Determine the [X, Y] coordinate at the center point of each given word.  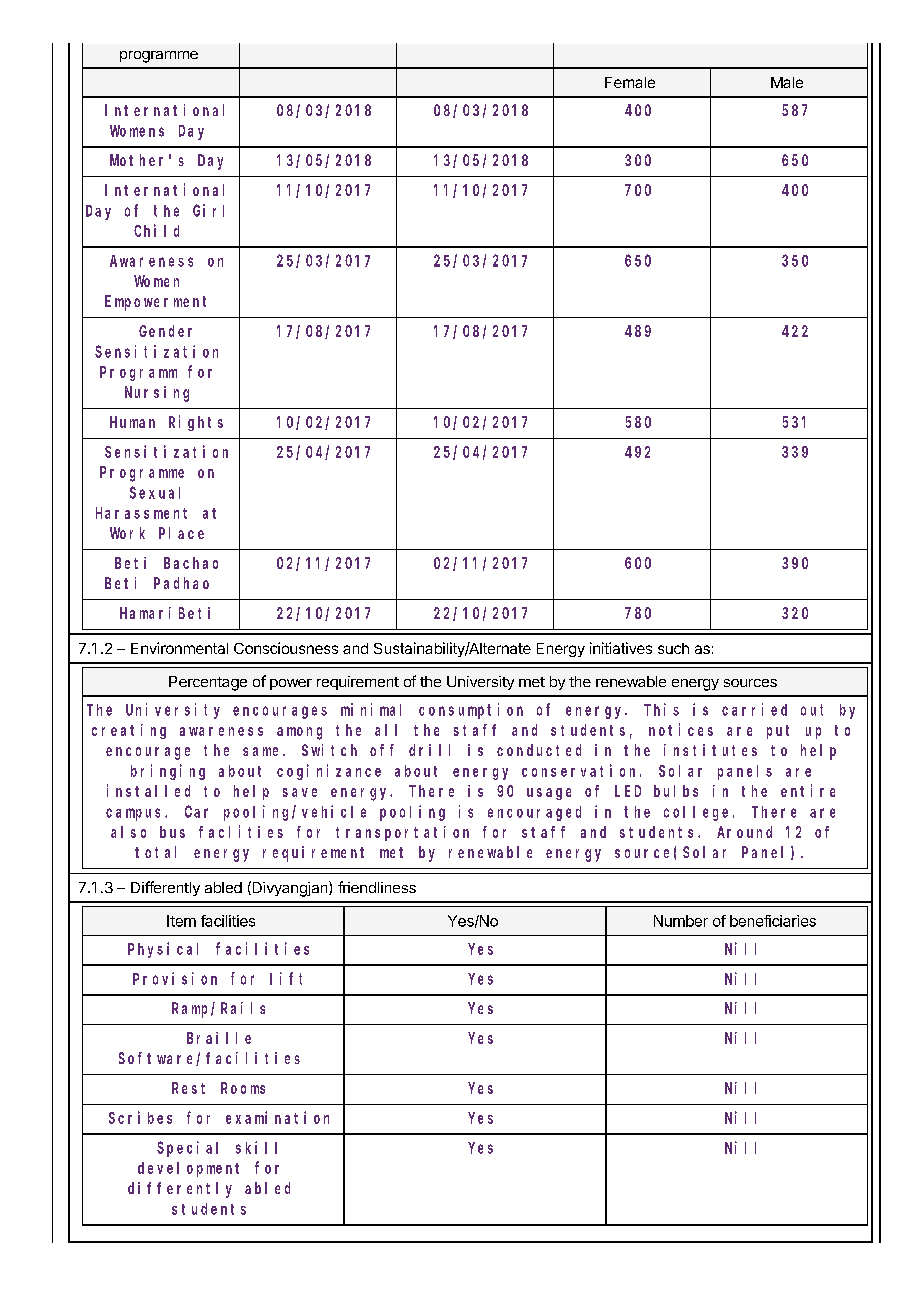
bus [172, 832]
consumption [471, 711]
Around [744, 832]
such [673, 648]
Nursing [157, 394]
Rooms [243, 1088]
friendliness [377, 887]
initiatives [621, 648]
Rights [196, 423]
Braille [219, 1038]
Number [681, 921]
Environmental [179, 648]
